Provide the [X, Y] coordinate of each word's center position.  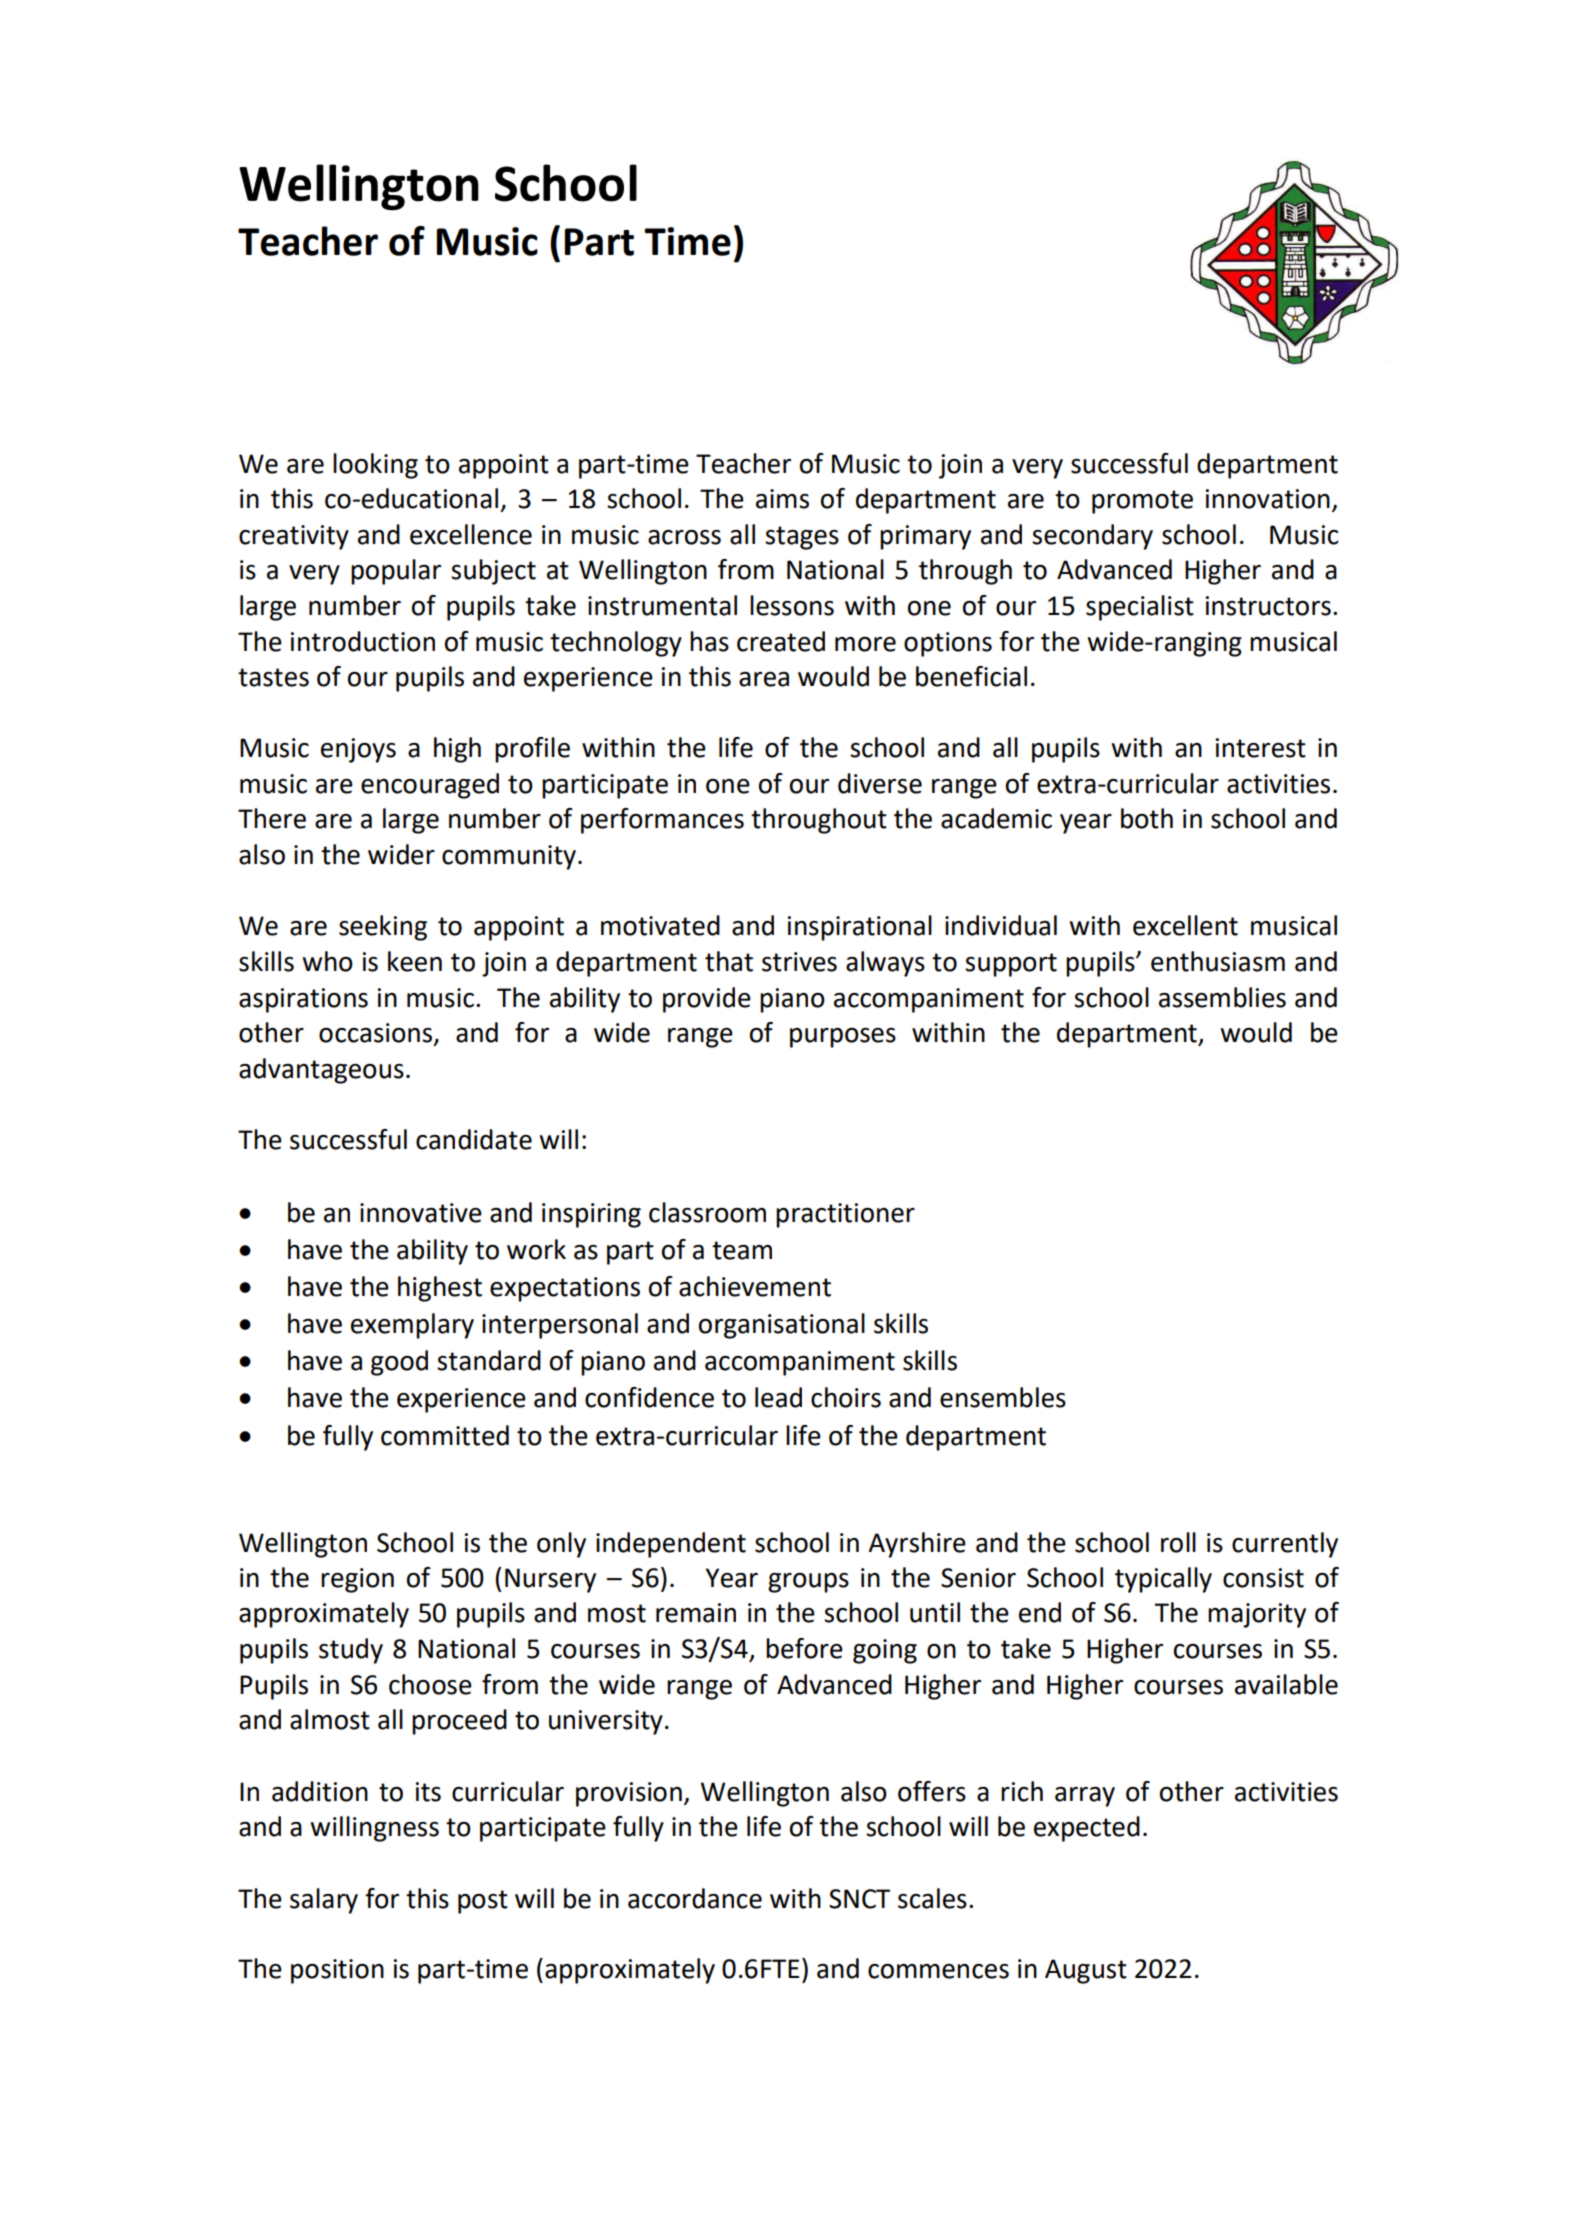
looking [375, 466]
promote [1142, 502]
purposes [843, 1038]
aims [782, 499]
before [804, 1648]
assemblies [1222, 997]
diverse [880, 783]
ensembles [1003, 1397]
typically [1163, 1580]
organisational [782, 1326]
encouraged [430, 786]
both [1147, 818]
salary [324, 1901]
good [399, 1363]
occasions [375, 1033]
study [351, 1651]
